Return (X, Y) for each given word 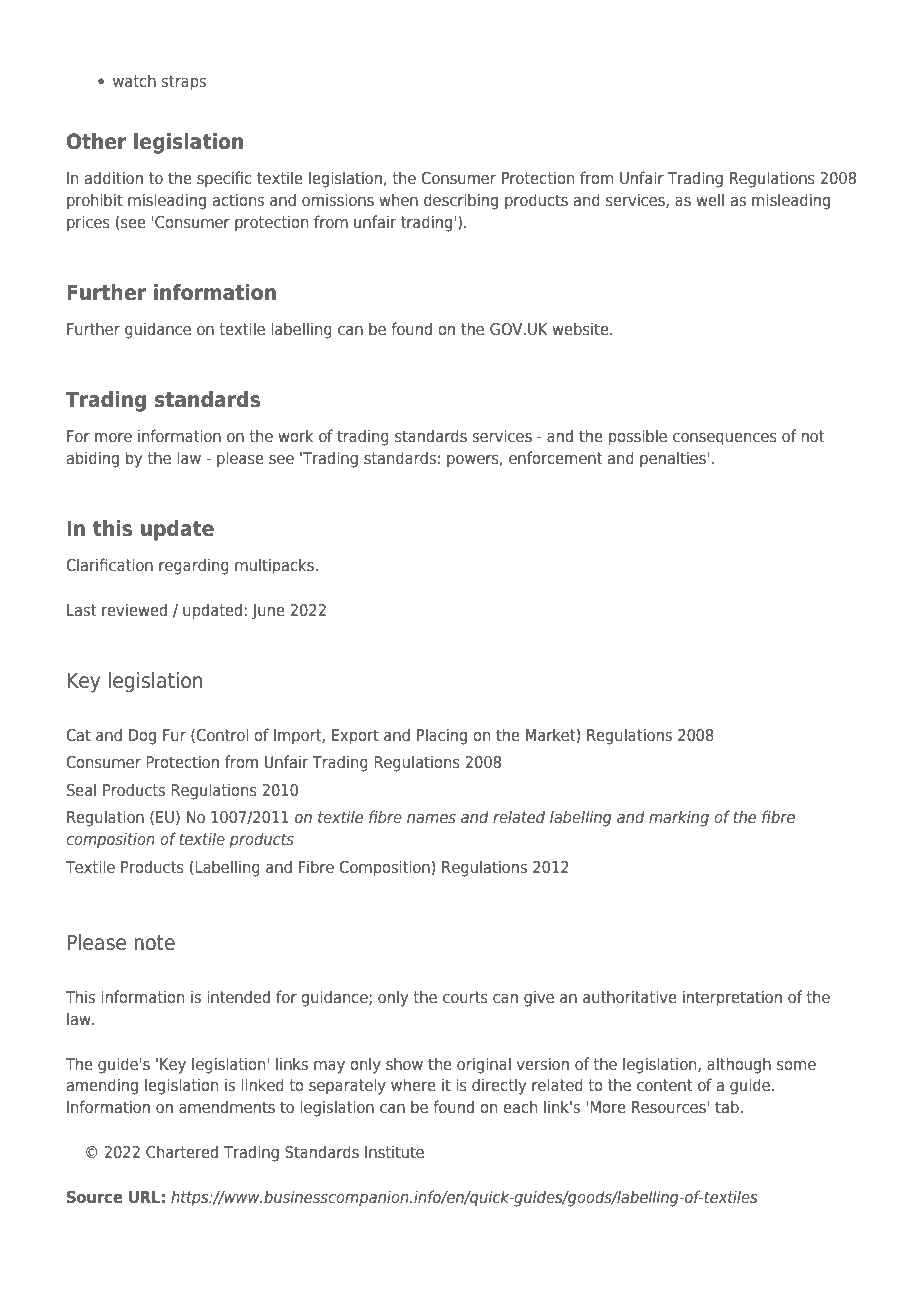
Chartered (182, 1151)
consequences (725, 439)
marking (679, 818)
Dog (142, 737)
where (413, 1084)
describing (461, 201)
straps (183, 83)
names (431, 818)
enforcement (555, 457)
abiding (93, 459)
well (710, 199)
